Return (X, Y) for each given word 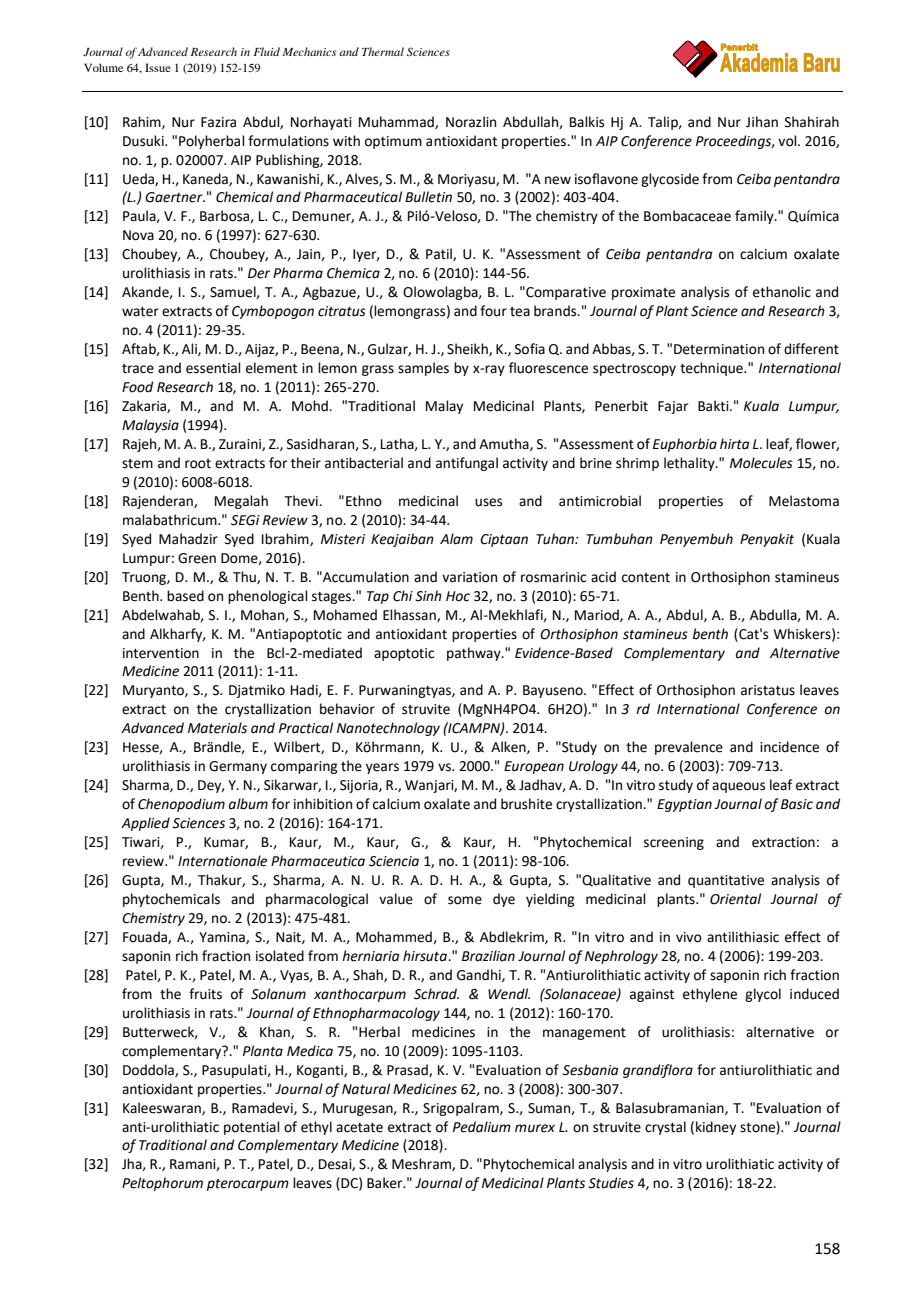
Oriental (735, 899)
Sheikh (468, 349)
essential (213, 368)
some (465, 900)
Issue (158, 67)
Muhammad (397, 122)
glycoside (670, 180)
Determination (719, 349)
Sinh (428, 596)
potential (252, 1128)
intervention (161, 653)
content (646, 578)
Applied (145, 824)
